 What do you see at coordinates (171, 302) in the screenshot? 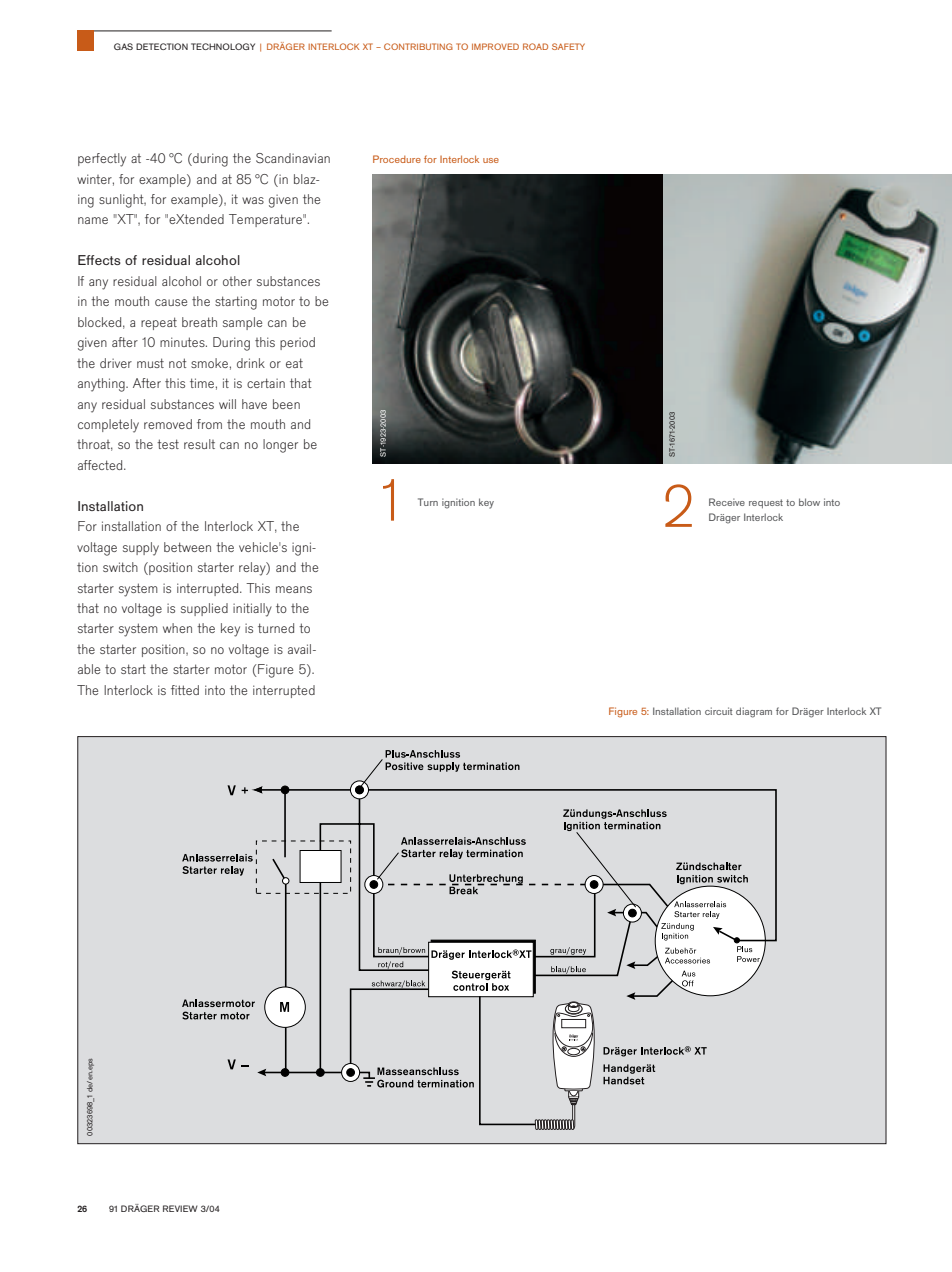
I see `cause` at bounding box center [171, 302].
